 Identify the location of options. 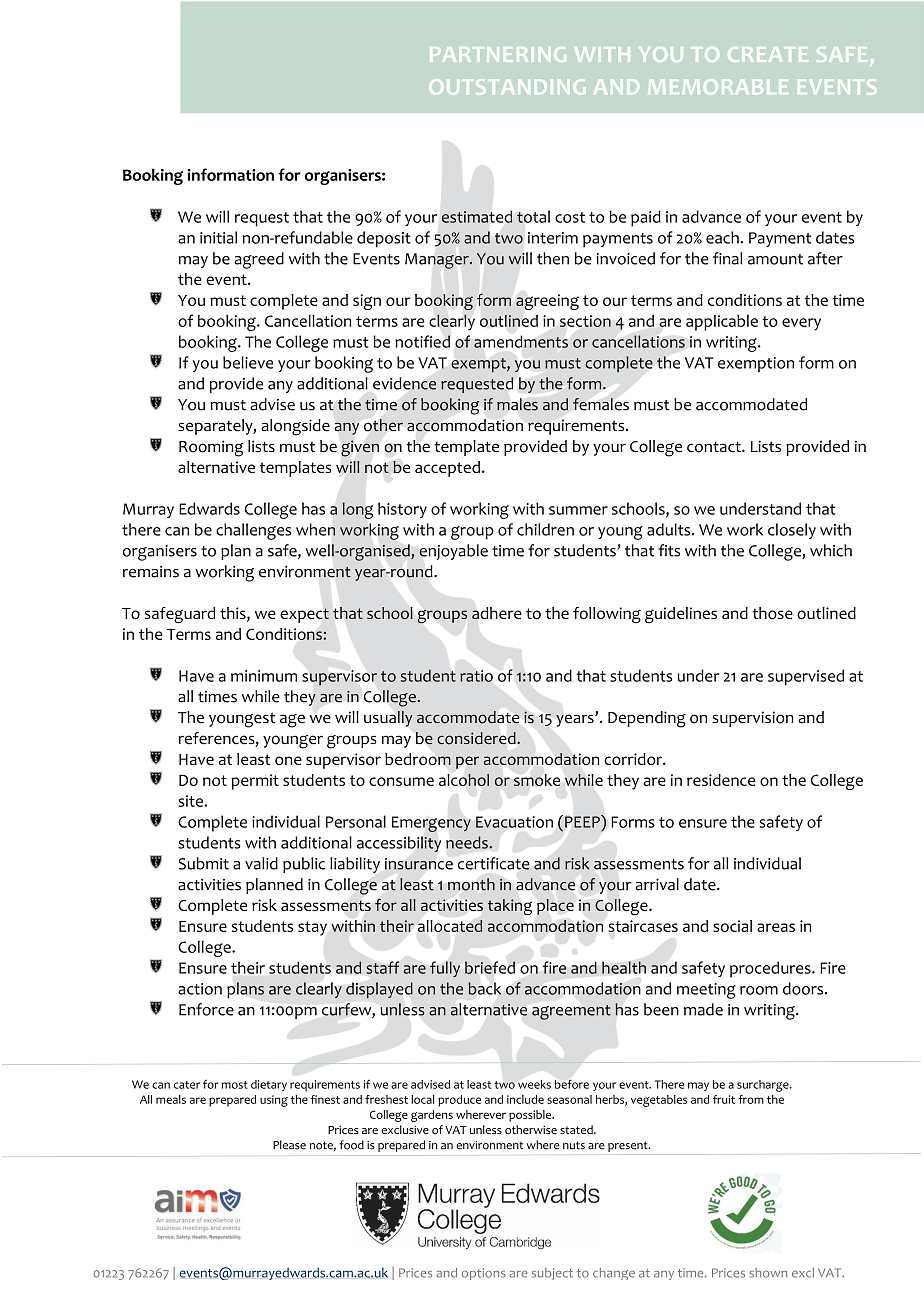
(484, 1274).
